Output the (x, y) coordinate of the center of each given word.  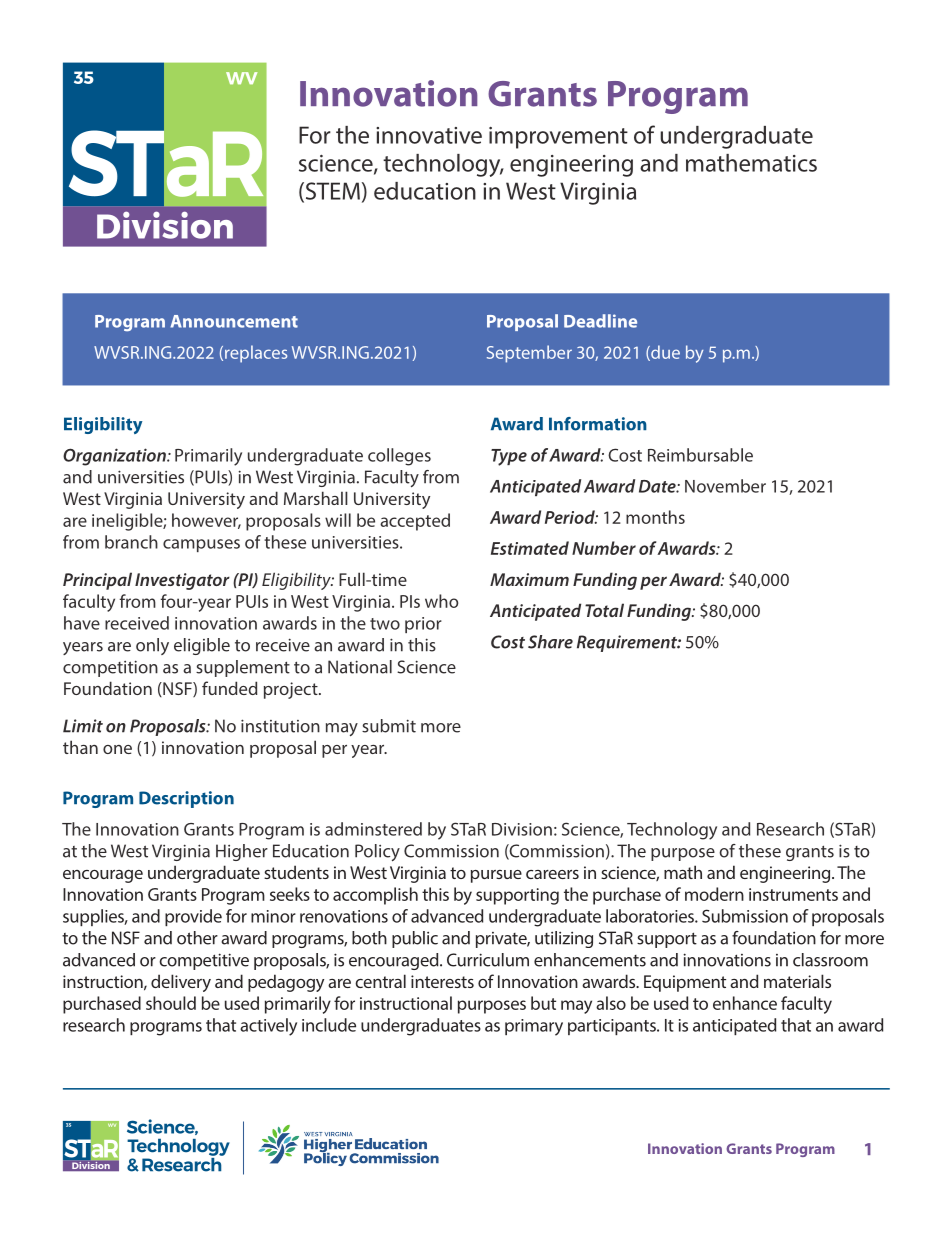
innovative (429, 135)
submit (389, 726)
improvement (558, 138)
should (171, 1003)
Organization (115, 457)
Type (509, 457)
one (117, 749)
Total (604, 610)
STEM (331, 192)
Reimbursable (700, 455)
